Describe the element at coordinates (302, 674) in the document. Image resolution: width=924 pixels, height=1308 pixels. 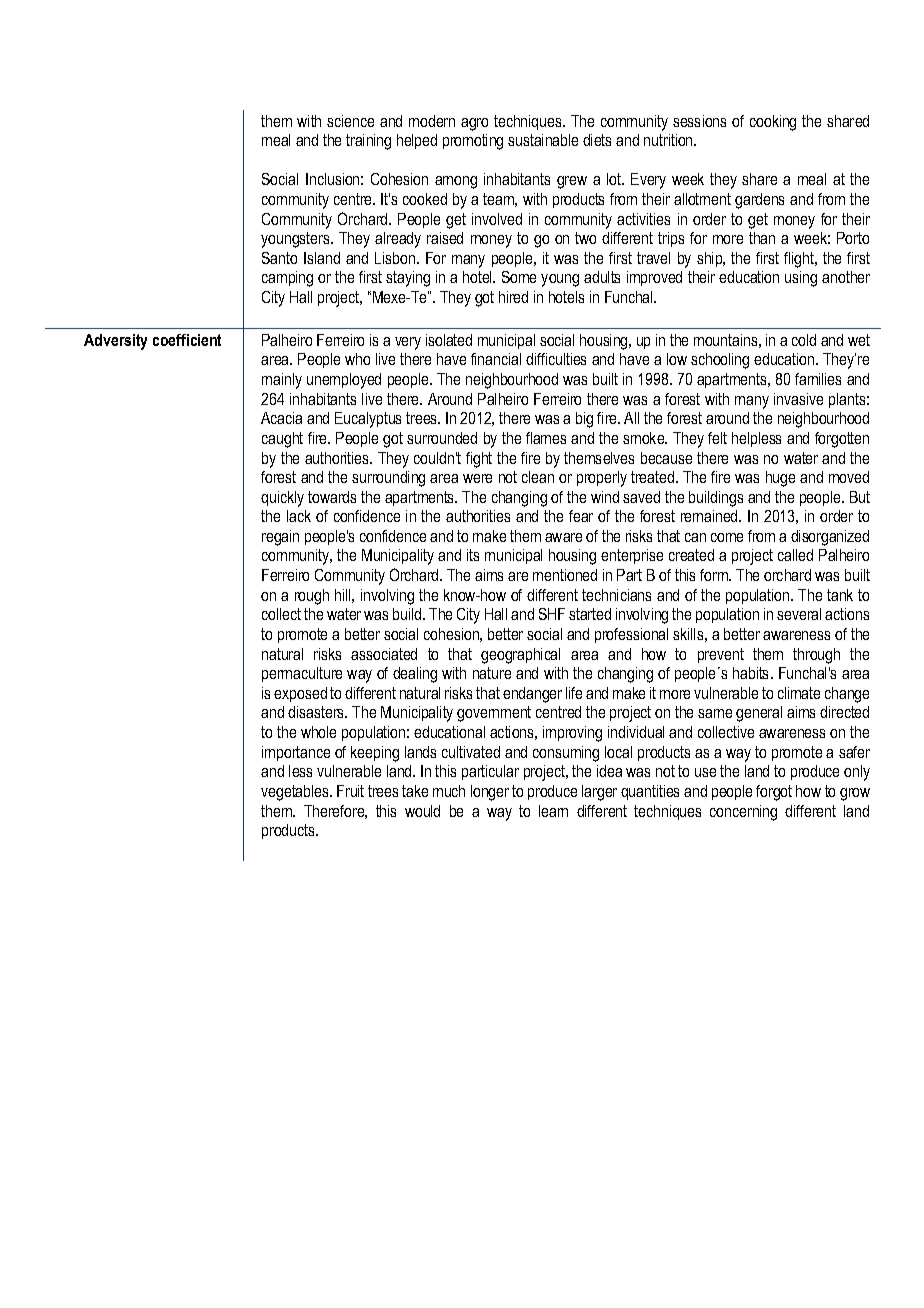
I see `permaculture` at that location.
